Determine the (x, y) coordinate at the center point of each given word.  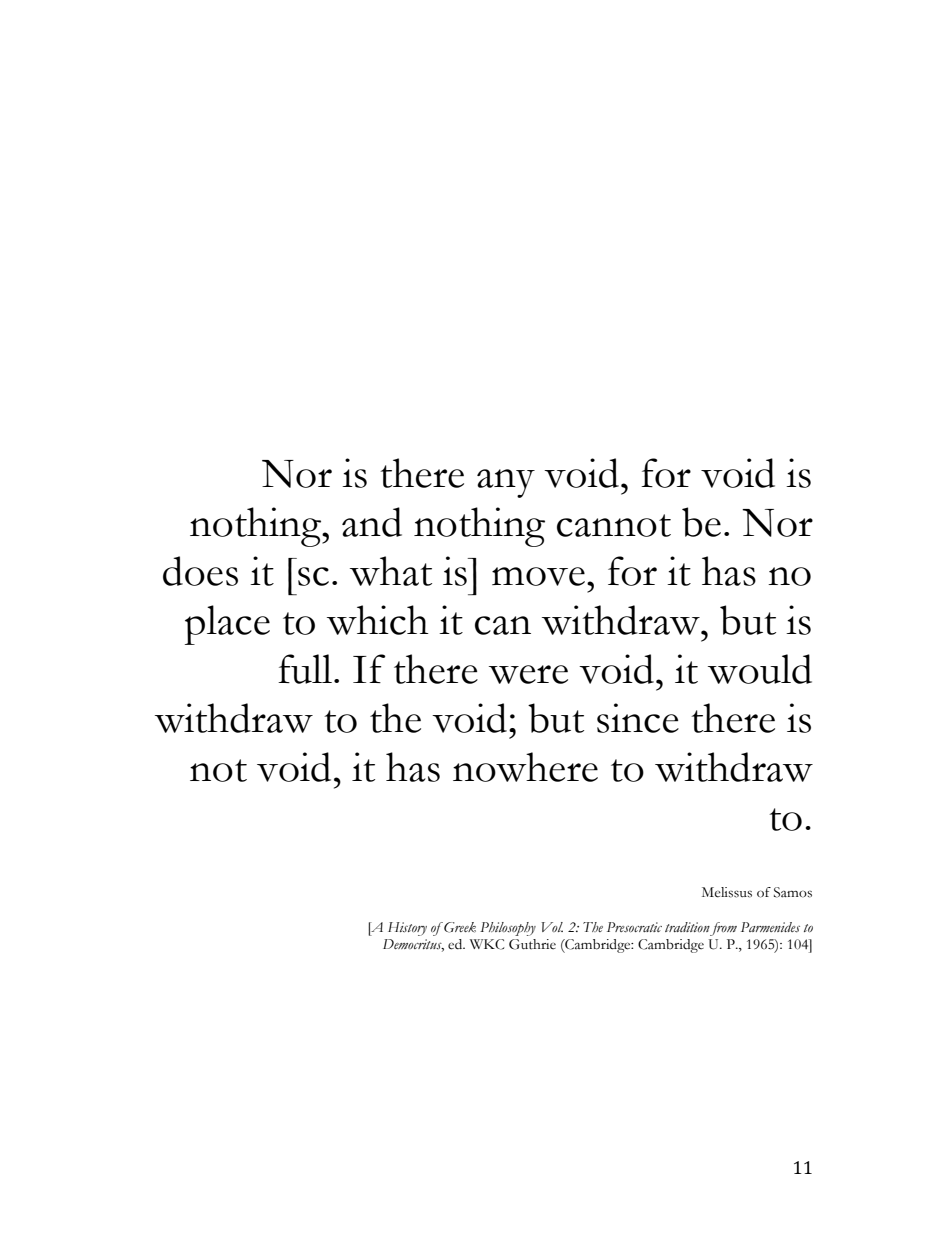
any (506, 483)
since (638, 718)
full (305, 669)
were (528, 674)
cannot (614, 525)
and (372, 522)
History (407, 929)
